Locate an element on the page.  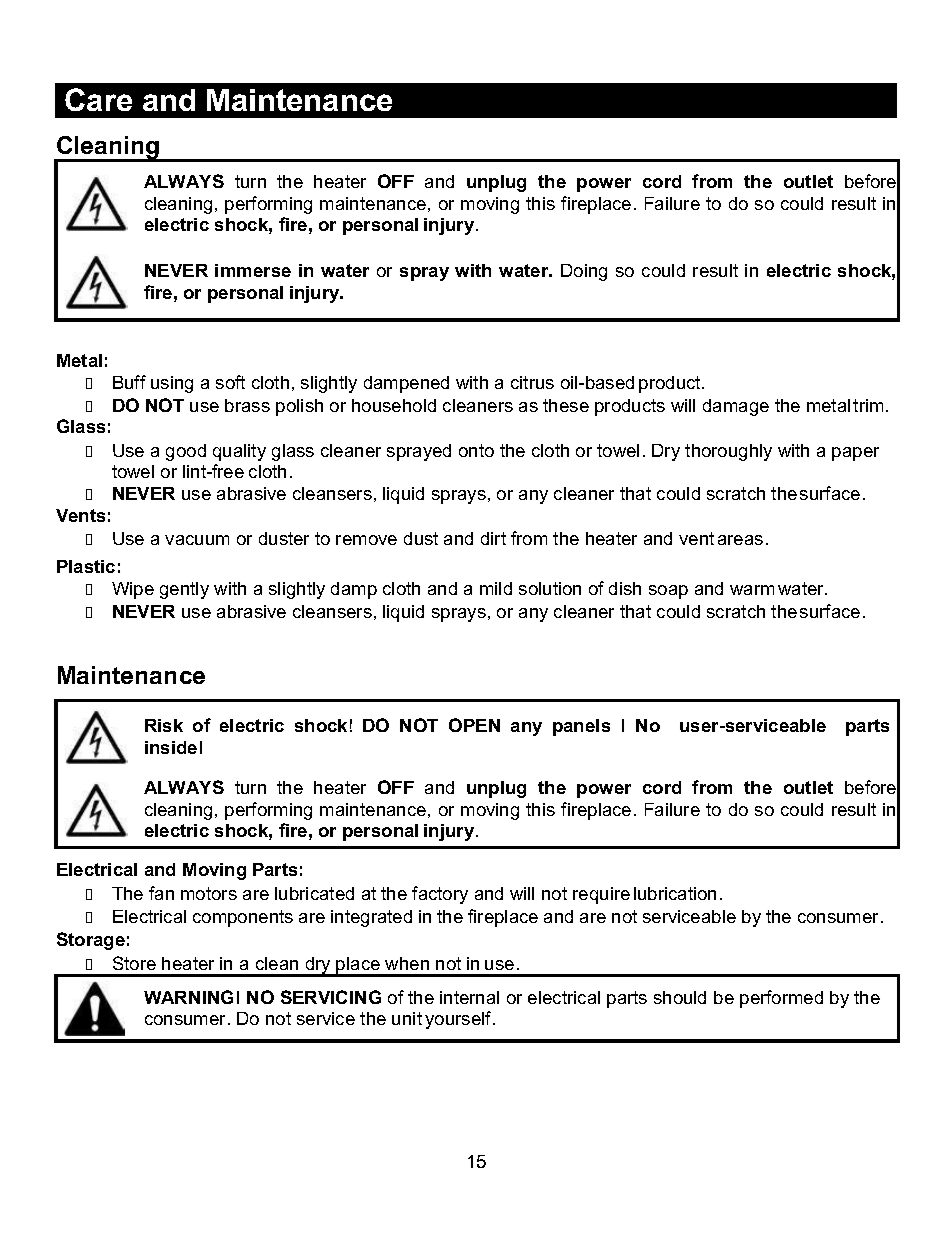
internal is located at coordinates (469, 997).
